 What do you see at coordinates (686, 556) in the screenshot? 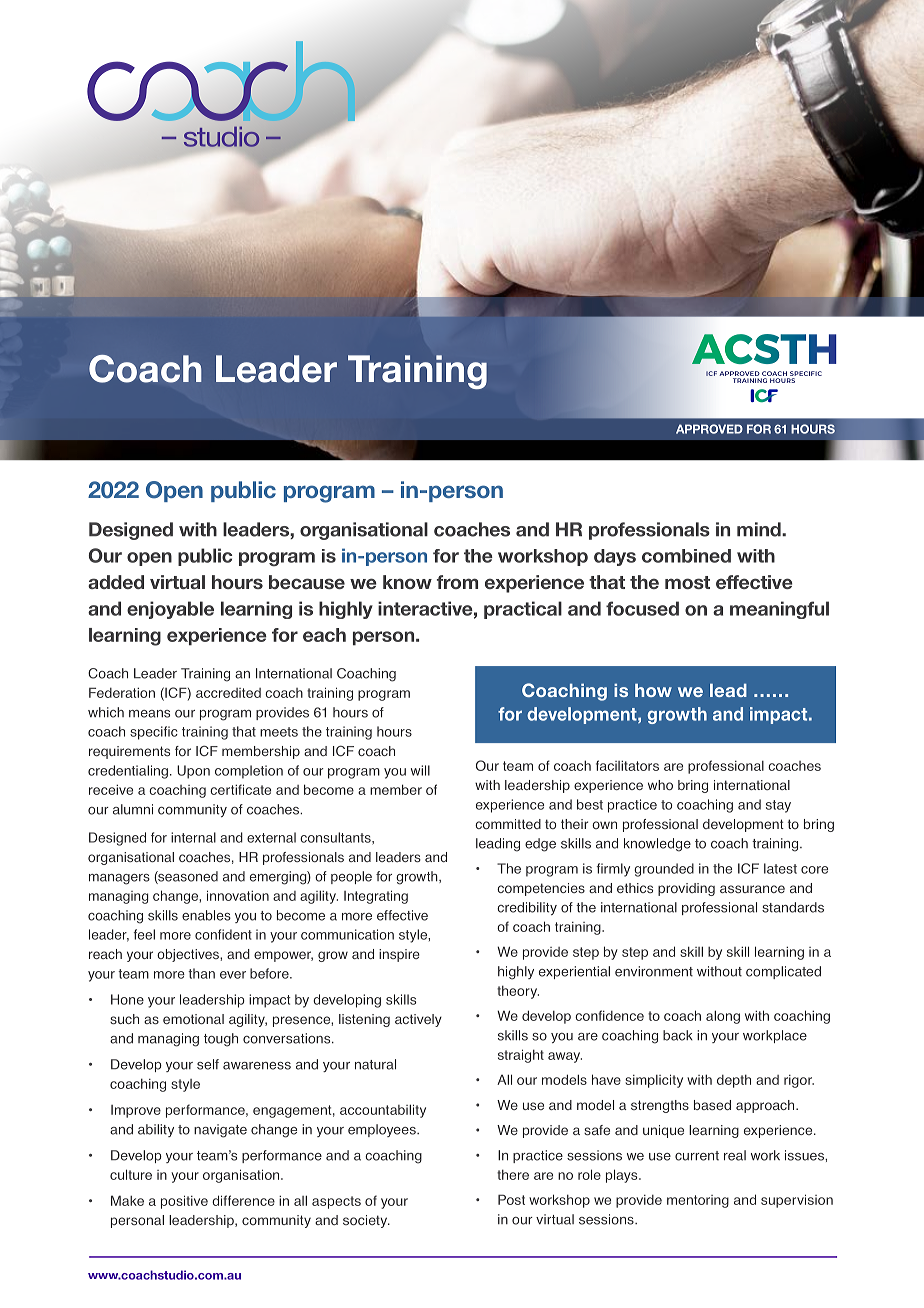
I see `combined` at bounding box center [686, 556].
